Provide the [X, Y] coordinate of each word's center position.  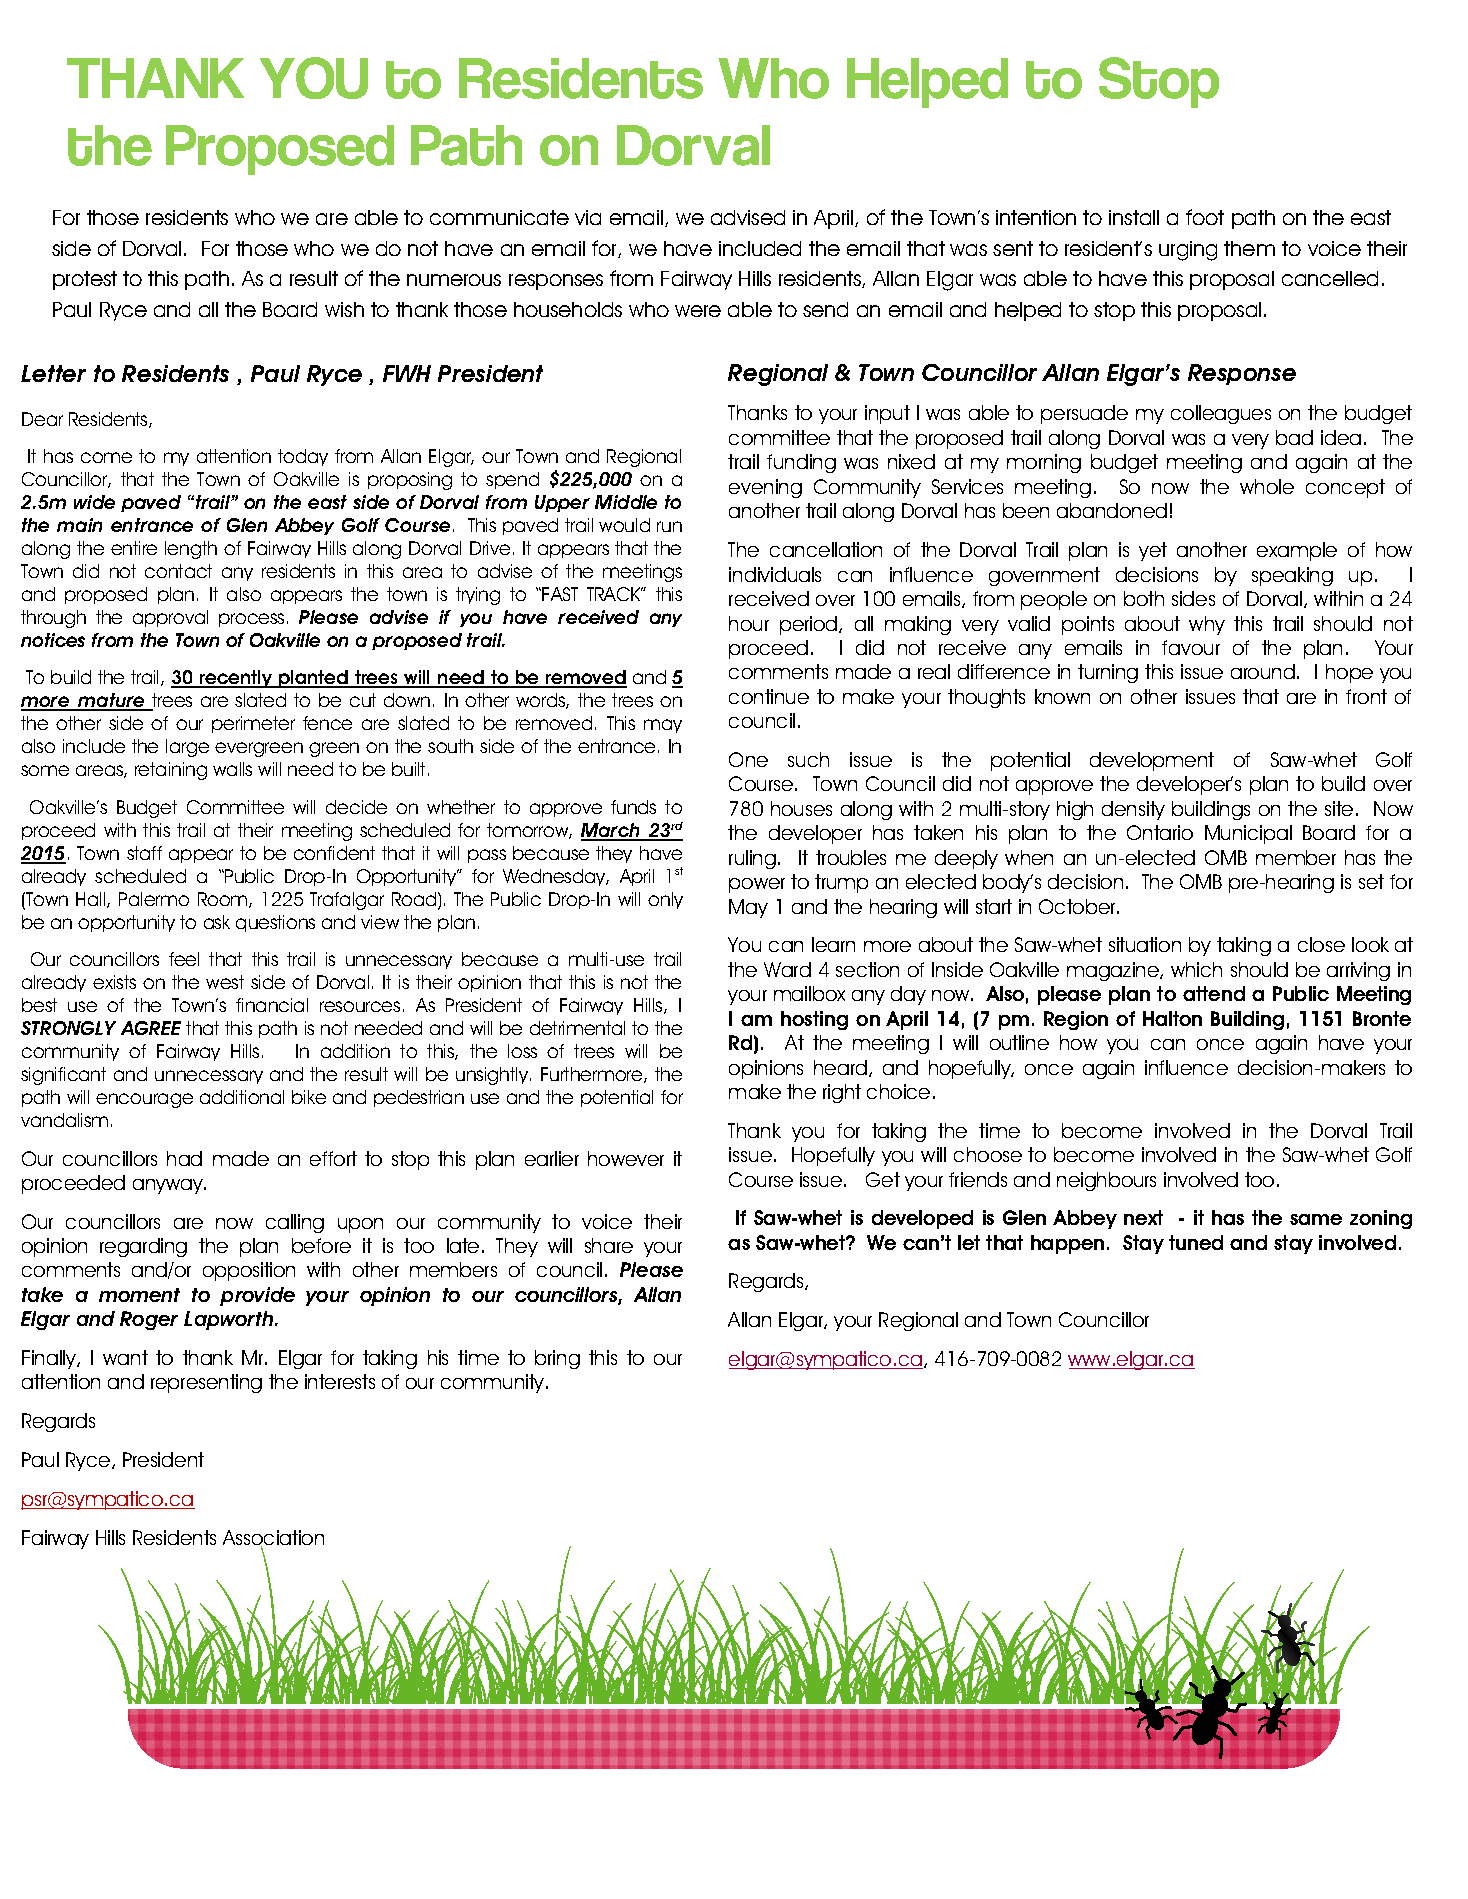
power [757, 885]
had [184, 1158]
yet [1153, 551]
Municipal [1248, 834]
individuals [775, 574]
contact [178, 571]
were [698, 311]
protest [85, 280]
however [626, 1158]
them [1249, 248]
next [1143, 1217]
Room [224, 900]
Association [273, 1539]
